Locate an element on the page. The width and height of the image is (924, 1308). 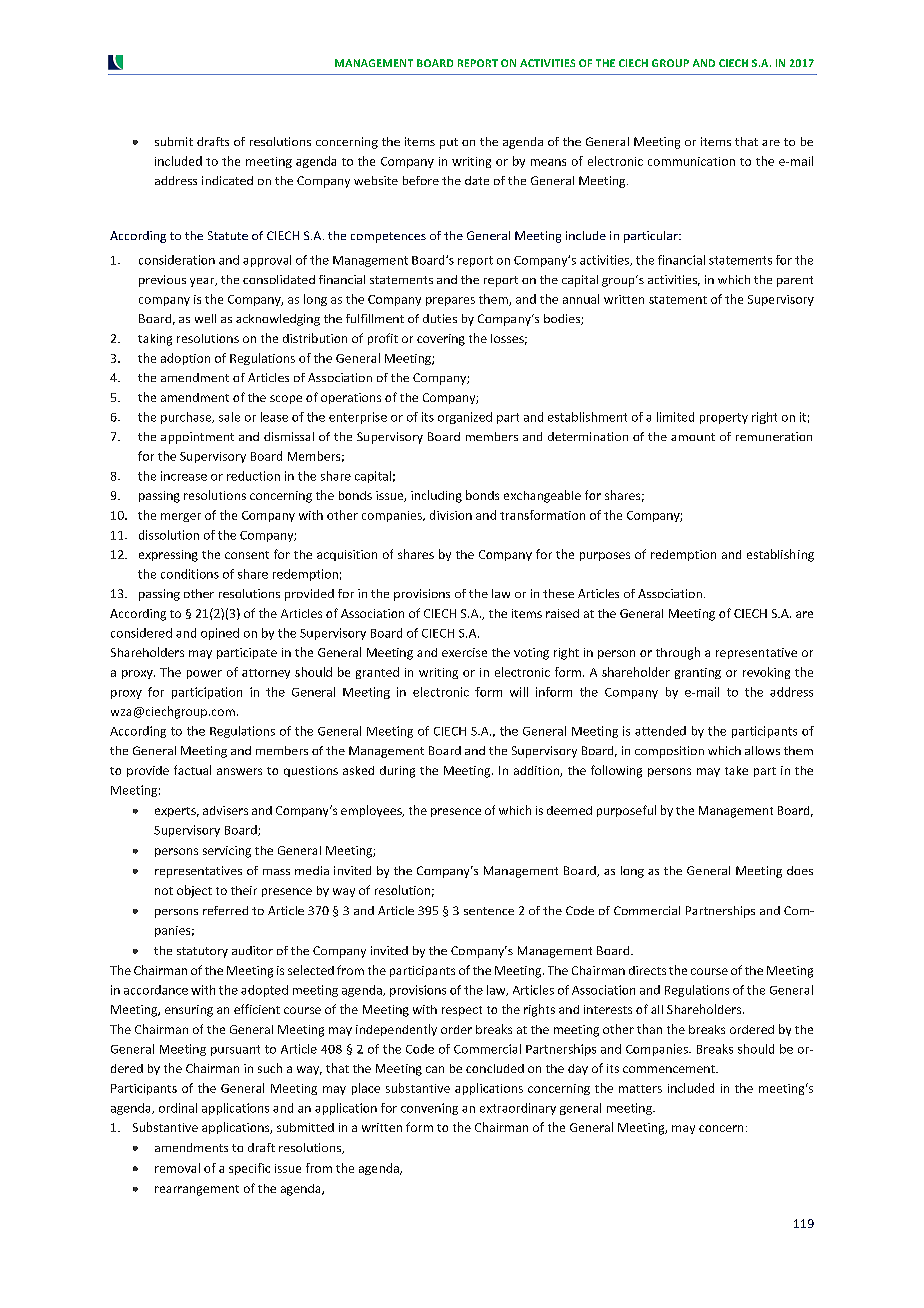
does is located at coordinates (800, 870).
